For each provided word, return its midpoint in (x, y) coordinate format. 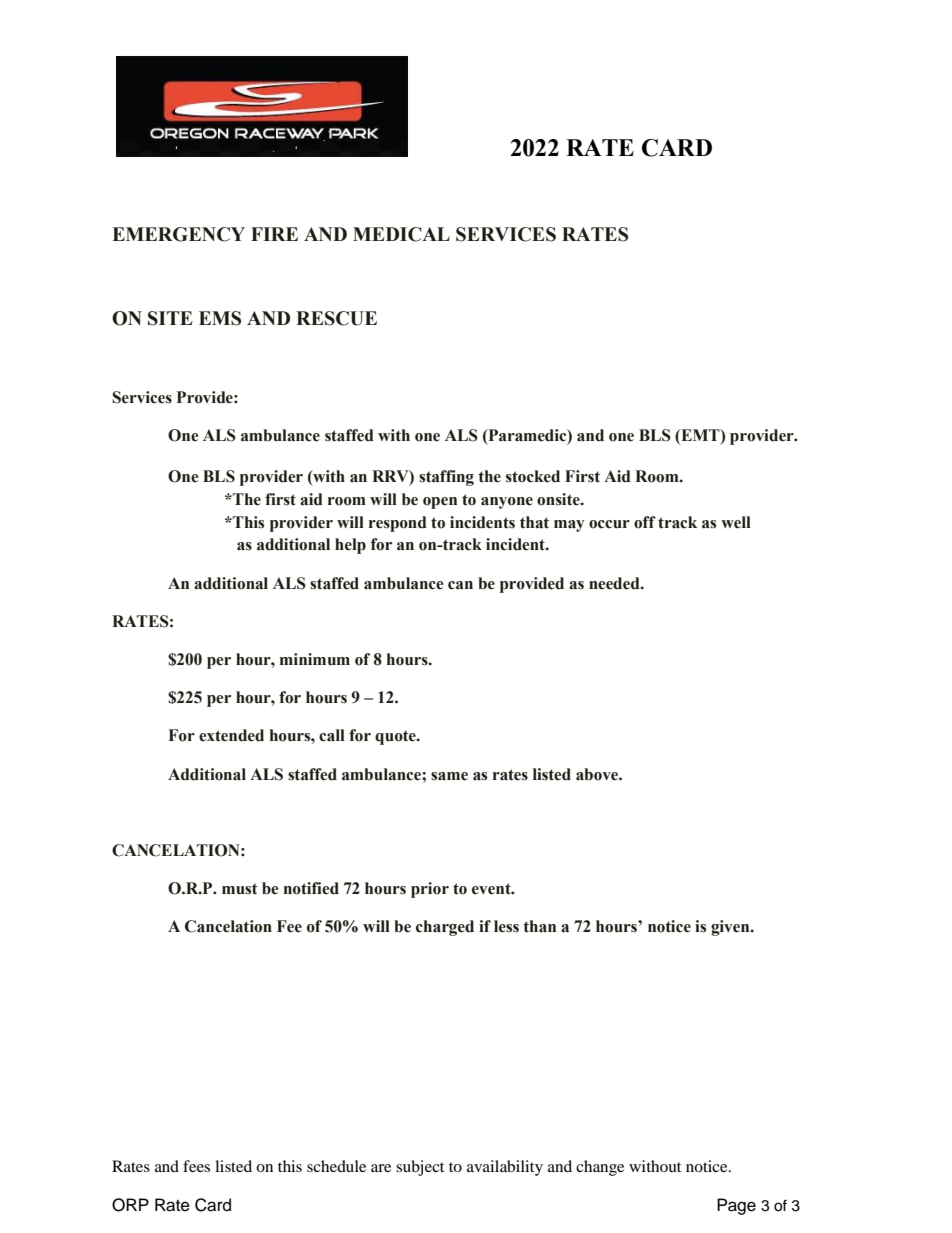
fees (196, 1166)
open (440, 503)
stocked (533, 476)
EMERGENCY (178, 234)
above (598, 774)
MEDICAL (401, 234)
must (240, 889)
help (350, 546)
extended (231, 735)
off (645, 522)
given (731, 928)
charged (445, 928)
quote (396, 737)
